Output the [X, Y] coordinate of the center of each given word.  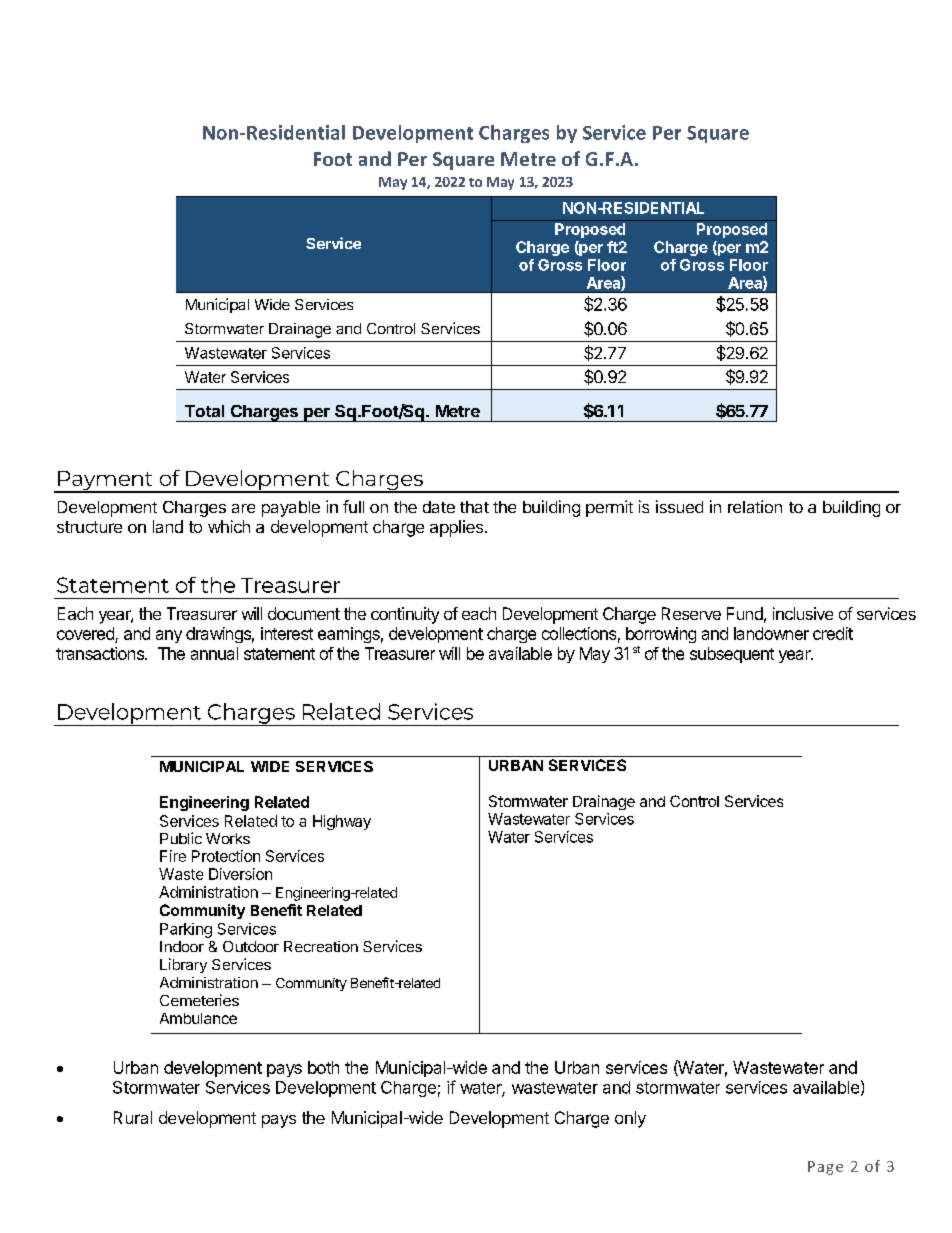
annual [214, 653]
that [474, 507]
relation [755, 506]
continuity [405, 615]
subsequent [732, 655]
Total [204, 411]
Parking [186, 930]
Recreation [321, 946]
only [630, 1119]
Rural [133, 1117]
